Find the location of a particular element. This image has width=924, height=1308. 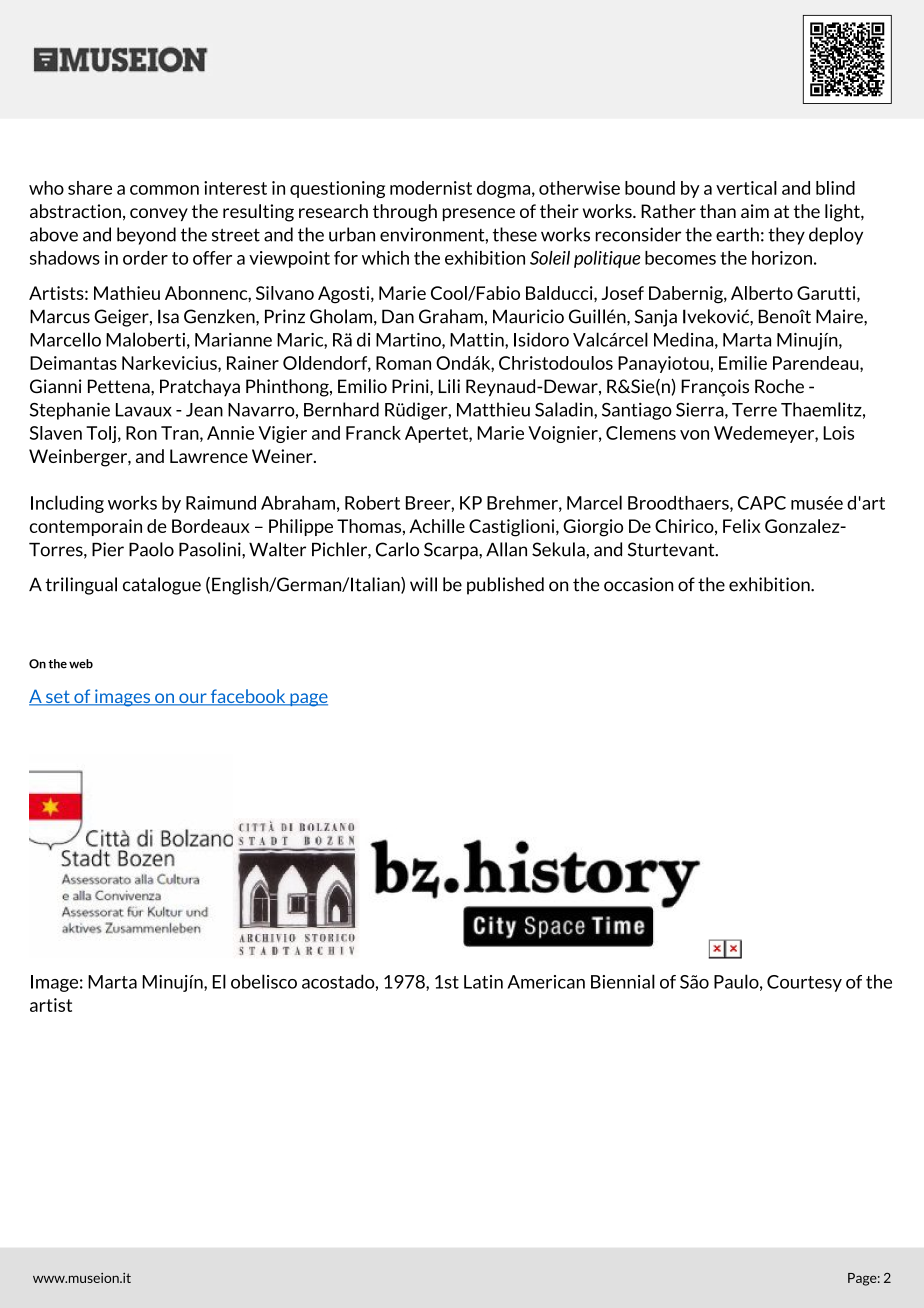

convey is located at coordinates (159, 214).
